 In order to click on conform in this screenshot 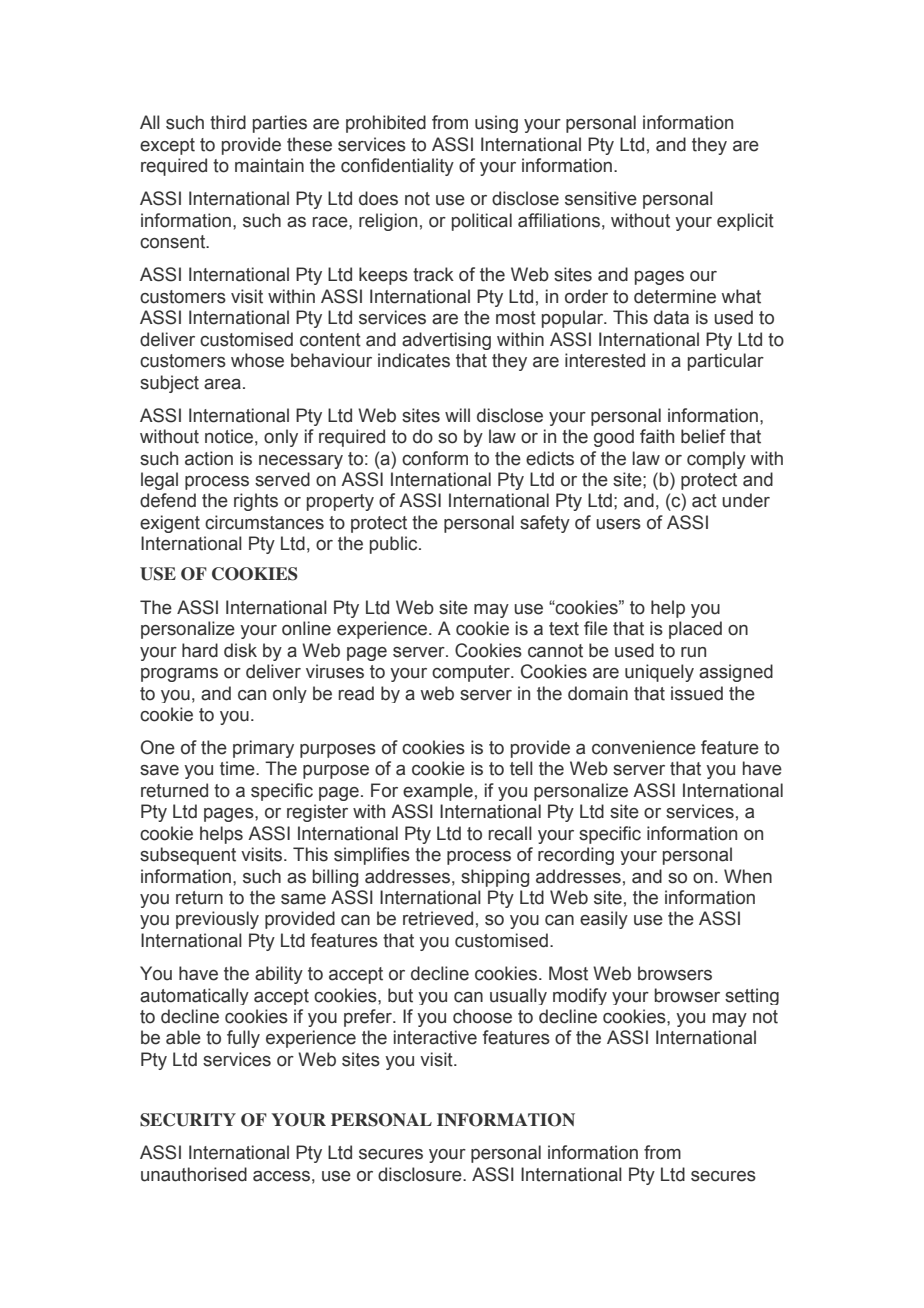, I will do `click(435, 458)`.
